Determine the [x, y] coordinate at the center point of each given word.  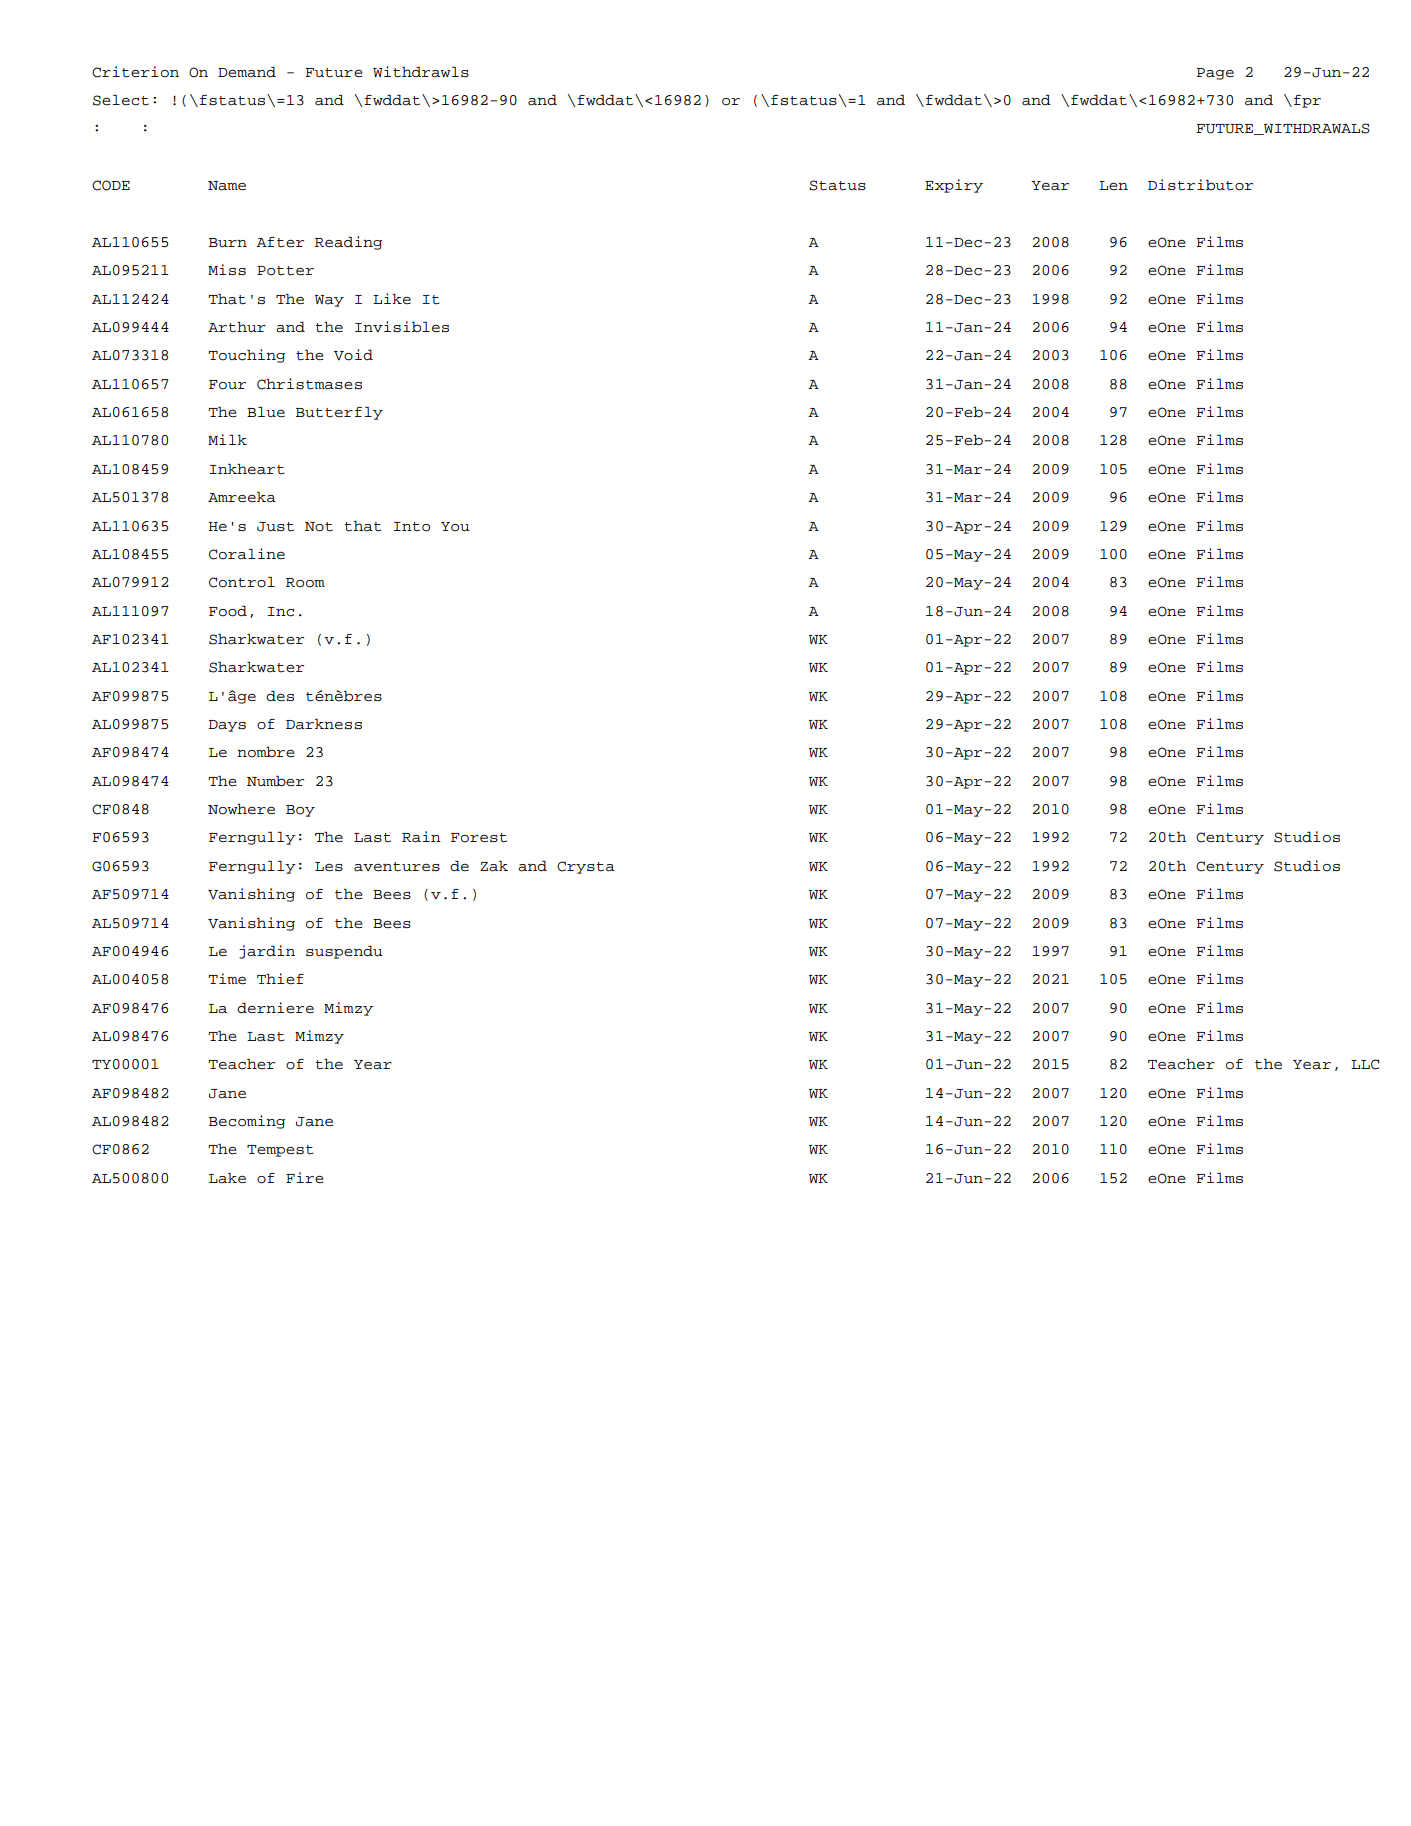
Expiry [954, 186]
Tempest [280, 1151]
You [455, 527]
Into [411, 527]
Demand [247, 72]
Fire [305, 1177]
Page [1215, 74]
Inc [280, 612]
